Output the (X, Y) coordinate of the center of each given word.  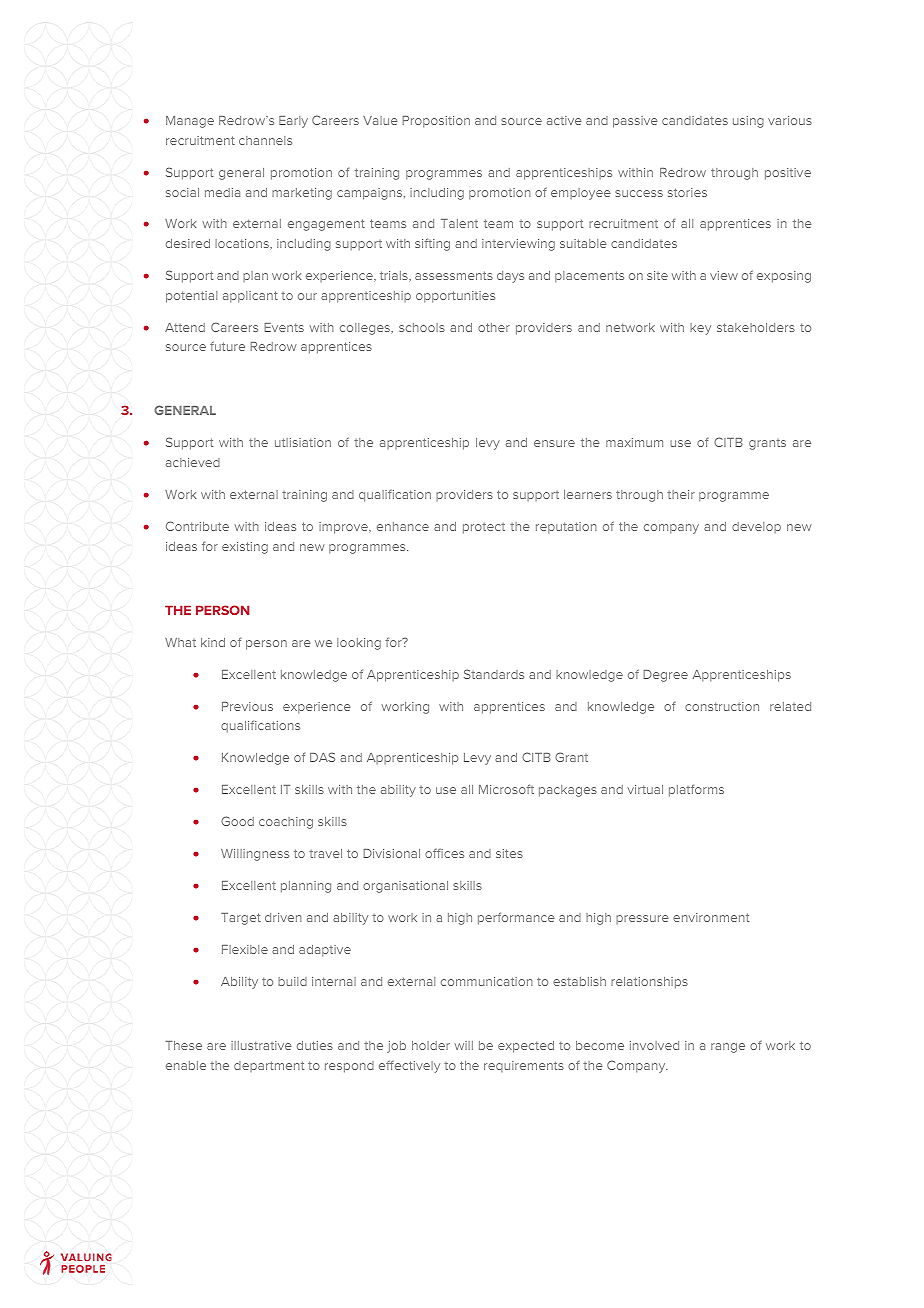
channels (265, 140)
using (748, 122)
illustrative (261, 1045)
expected (526, 1047)
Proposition (436, 122)
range (728, 1048)
